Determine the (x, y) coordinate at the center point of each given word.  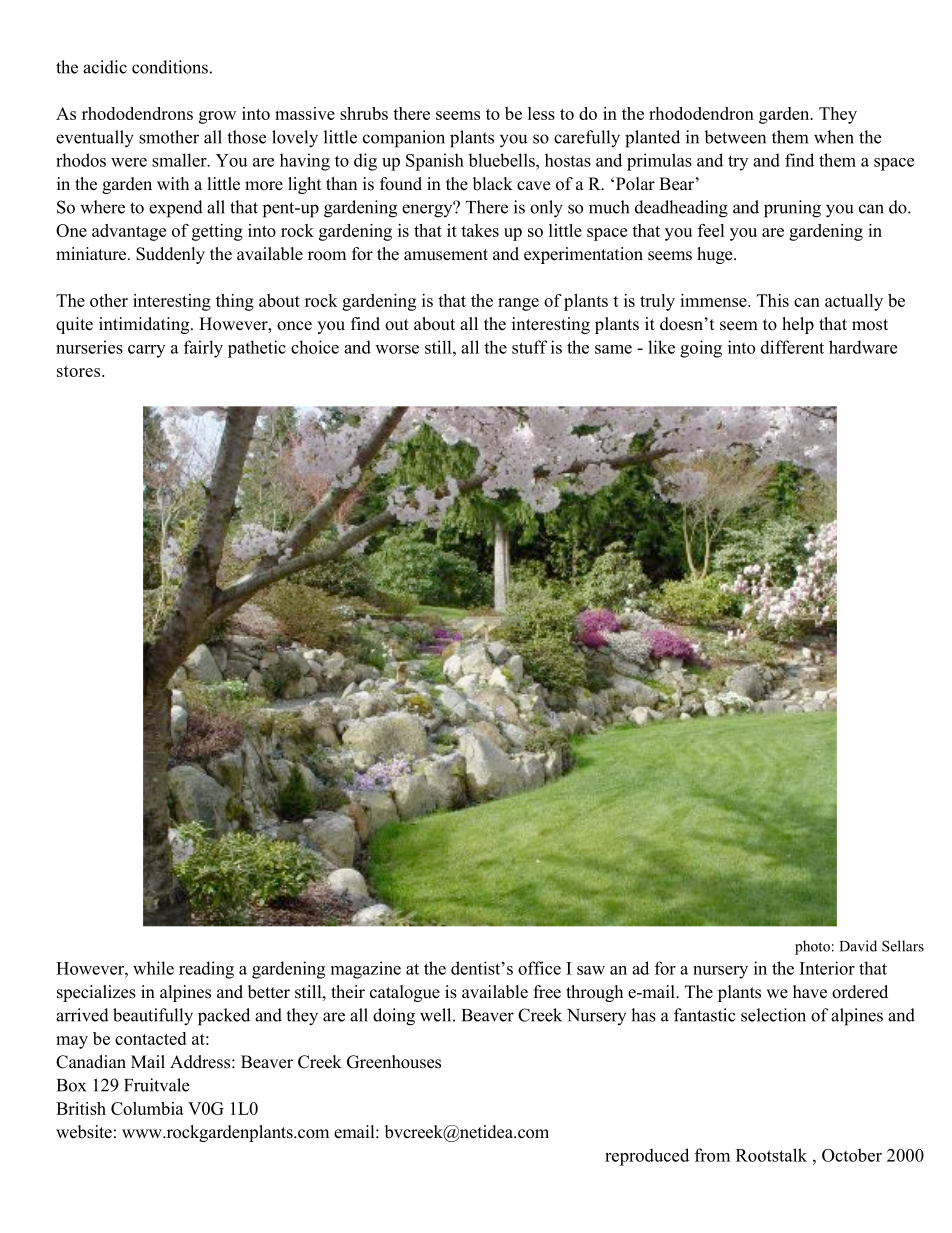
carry (146, 351)
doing (394, 1017)
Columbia (147, 1108)
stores (80, 371)
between (735, 137)
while (153, 968)
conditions (170, 67)
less (541, 113)
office (539, 968)
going (701, 349)
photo (812, 947)
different (792, 347)
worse (397, 349)
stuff (529, 347)
